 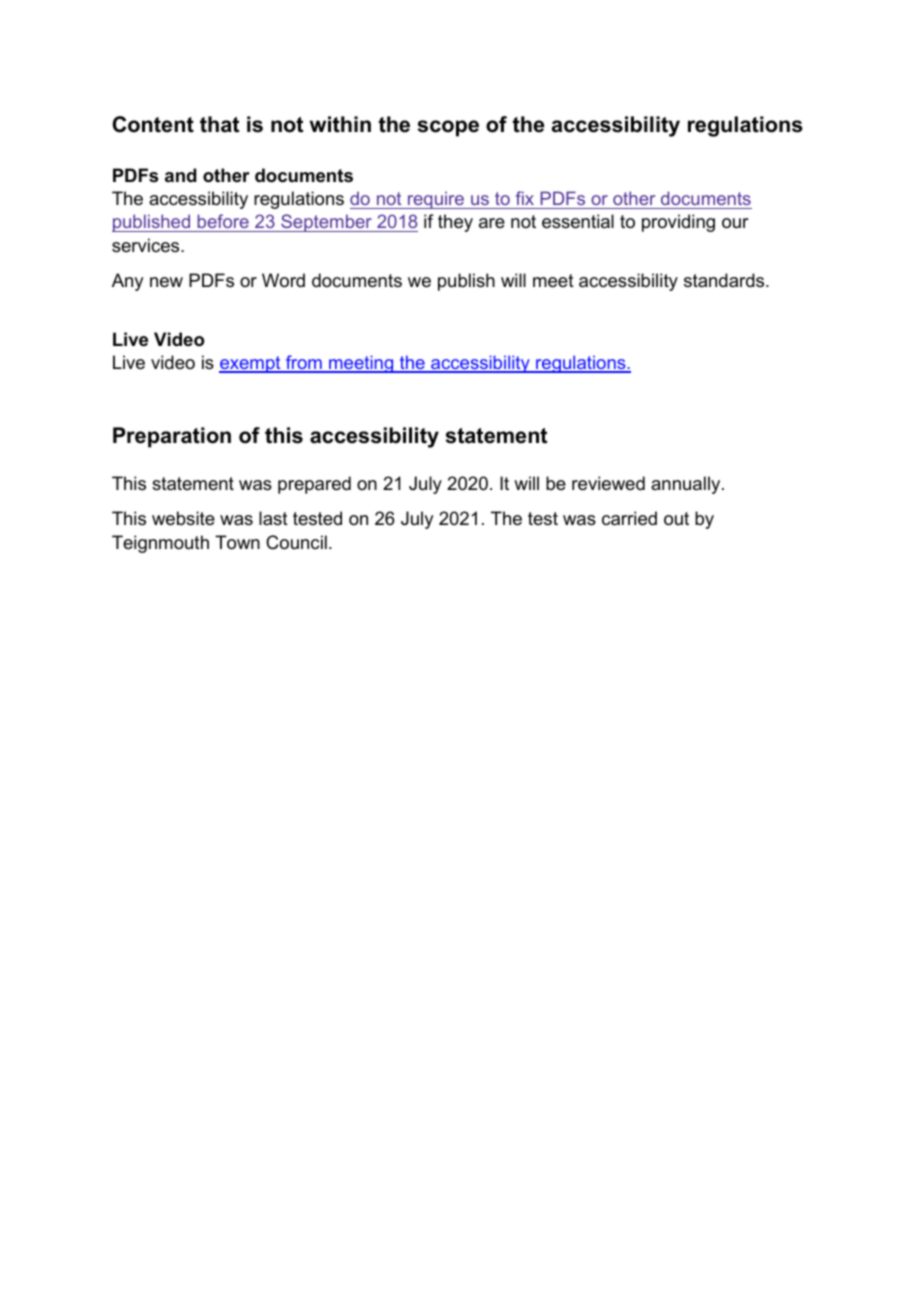 I want to click on website, so click(x=183, y=518).
